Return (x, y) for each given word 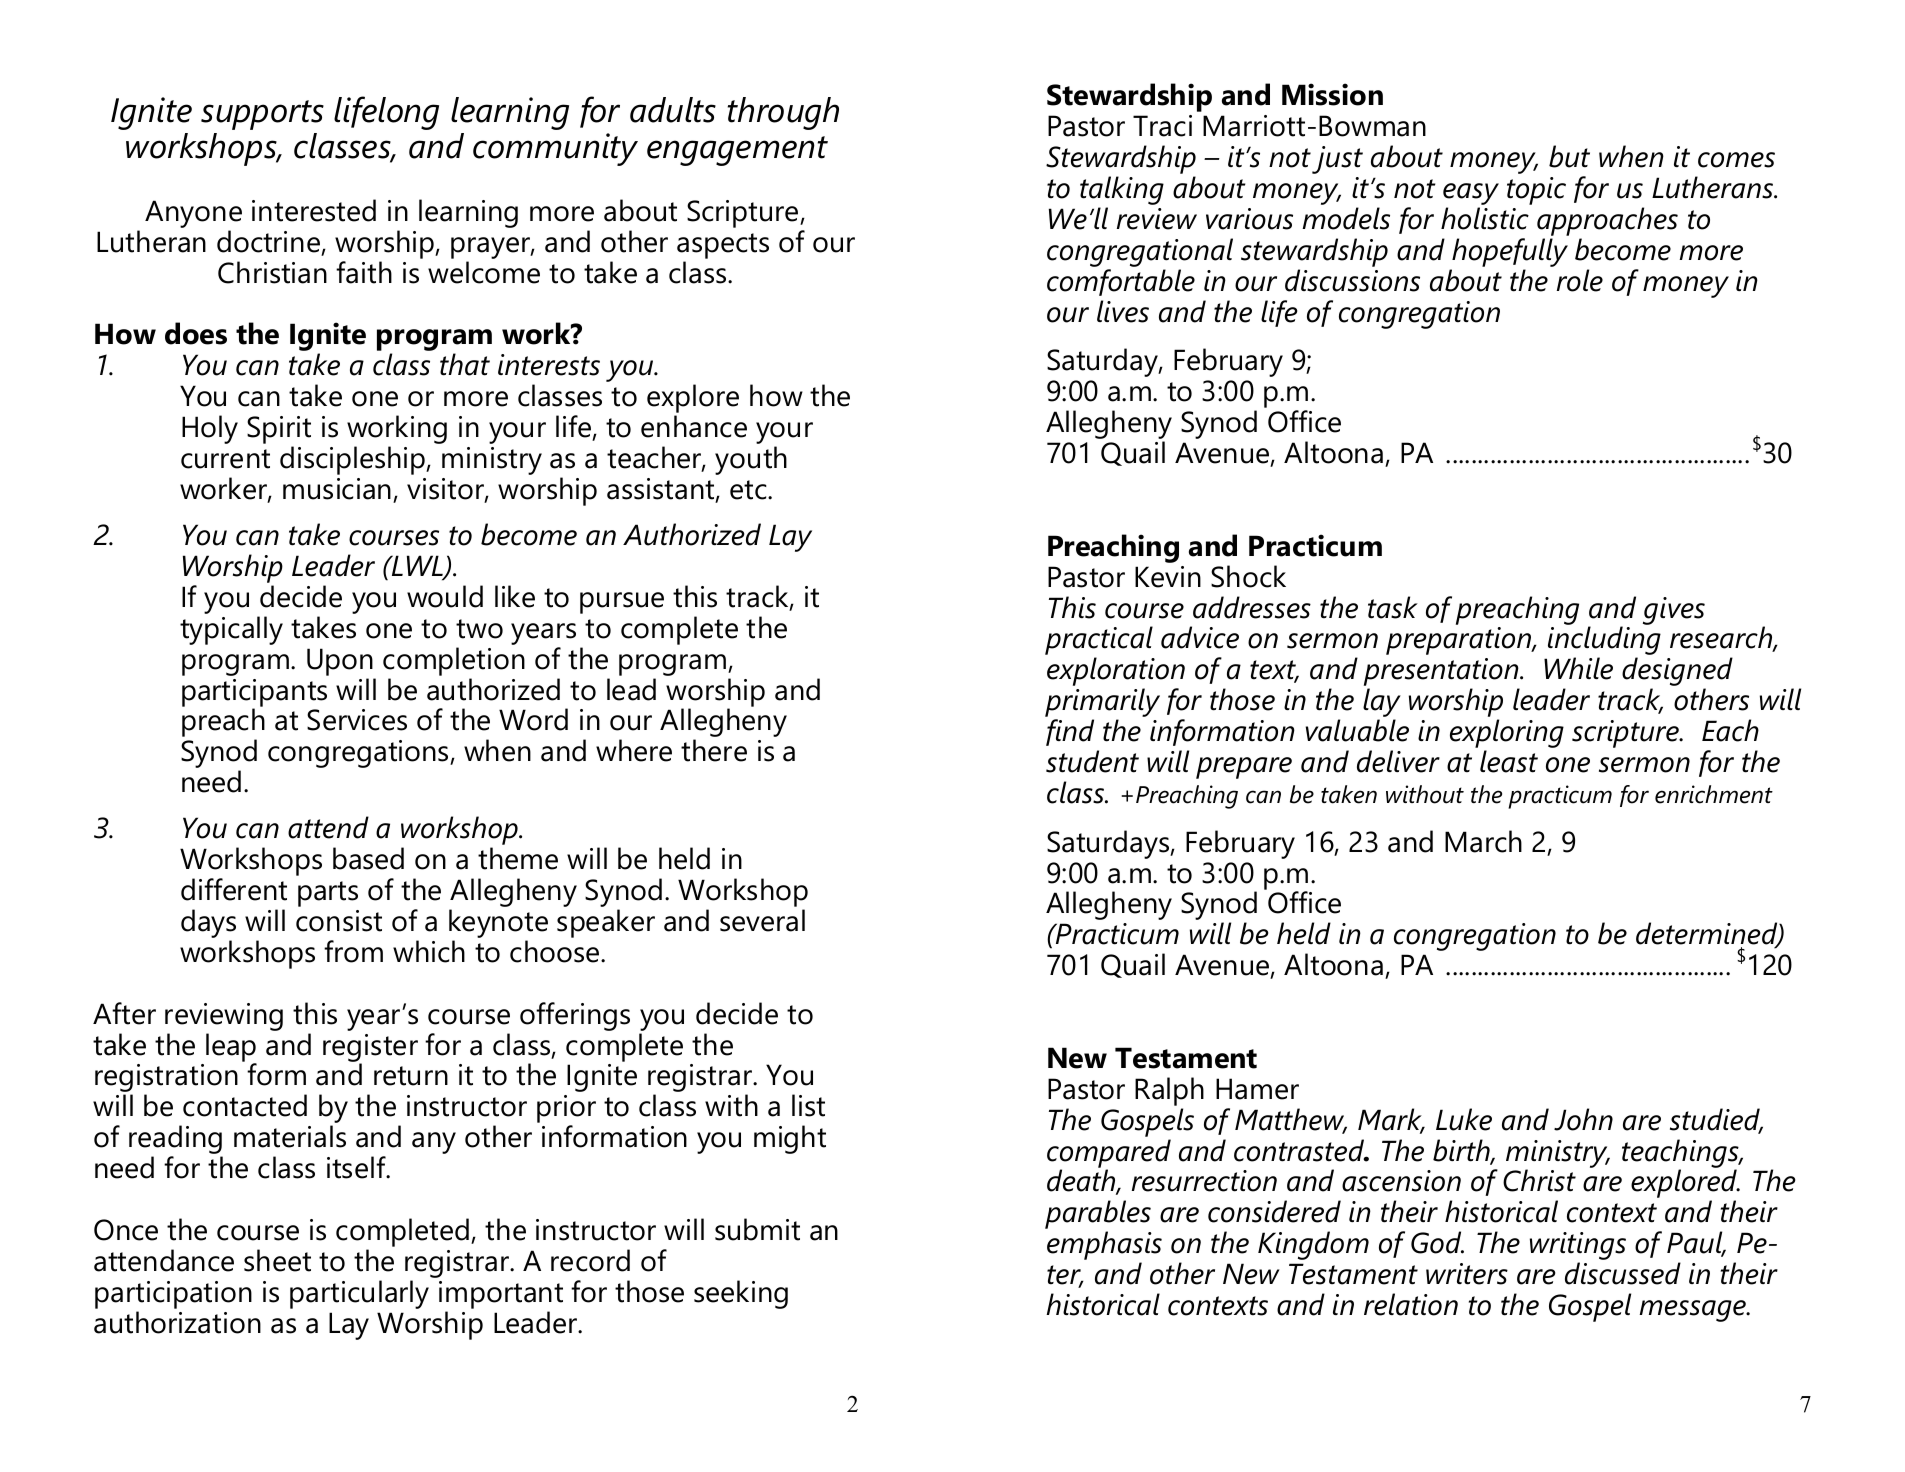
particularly (359, 1294)
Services (357, 720)
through (783, 113)
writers (1467, 1274)
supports (262, 115)
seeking (741, 1294)
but (1569, 156)
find (1070, 732)
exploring (1507, 735)
